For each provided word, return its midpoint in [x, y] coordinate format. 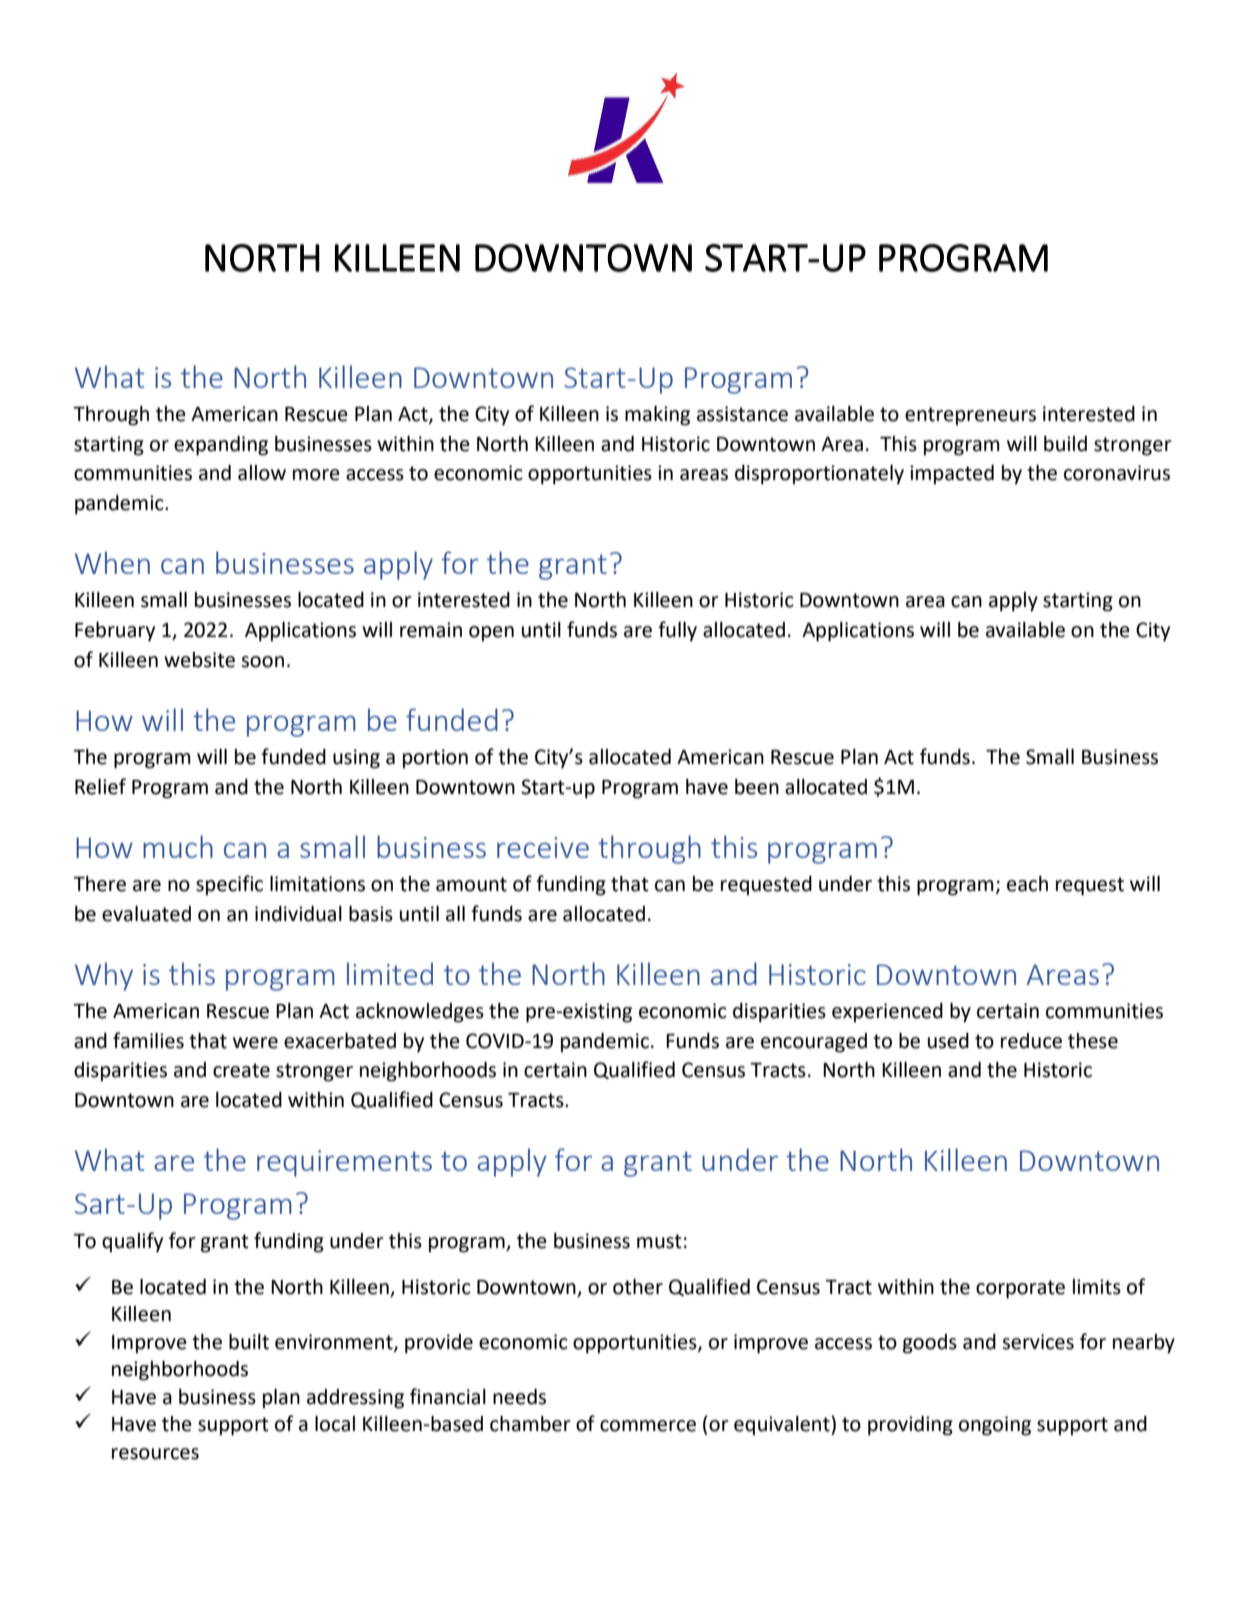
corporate [1020, 1289]
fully [677, 631]
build [1065, 444]
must [659, 1241]
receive [543, 847]
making [657, 416]
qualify [132, 1242]
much [178, 846]
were [255, 1043]
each [1027, 884]
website [199, 660]
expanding [221, 446]
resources [155, 1454]
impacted [952, 475]
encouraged [814, 1043]
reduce [1031, 1041]
